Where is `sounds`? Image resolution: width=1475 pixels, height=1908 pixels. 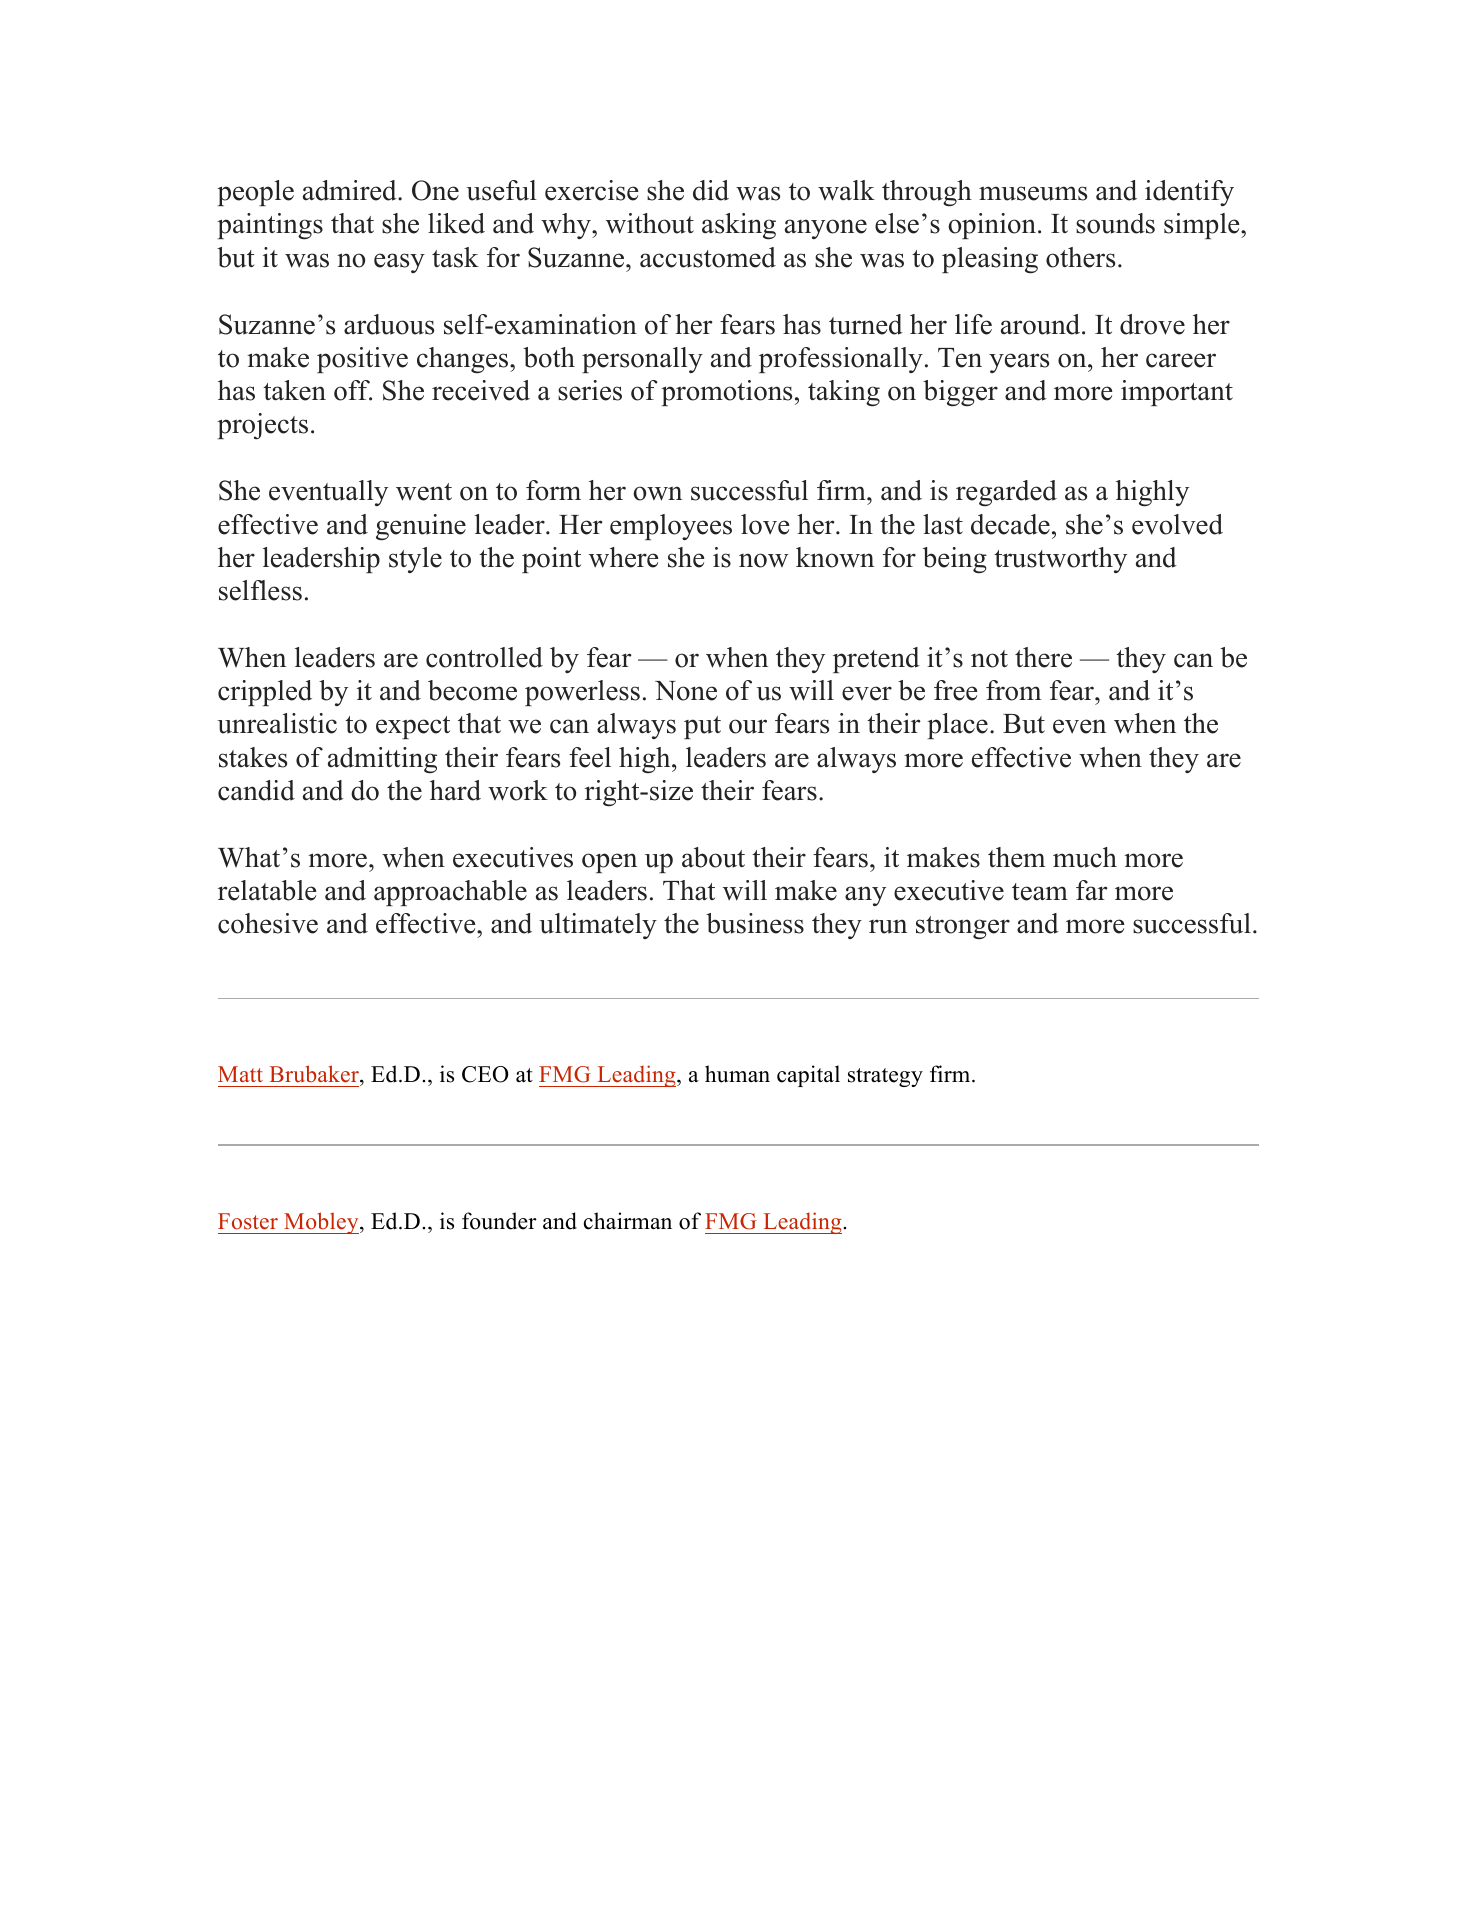
sounds is located at coordinates (1115, 223).
